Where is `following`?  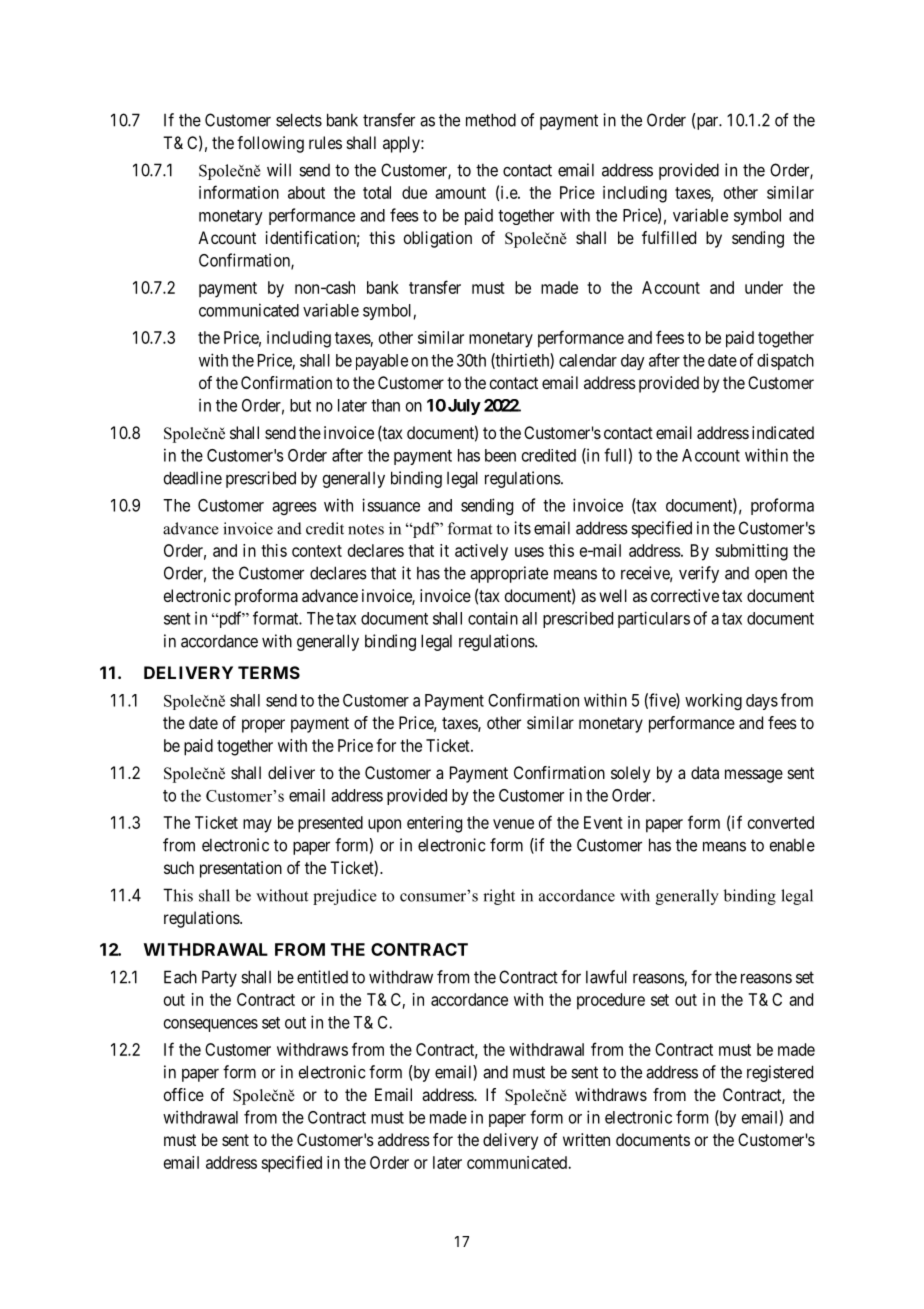
following is located at coordinates (270, 144).
